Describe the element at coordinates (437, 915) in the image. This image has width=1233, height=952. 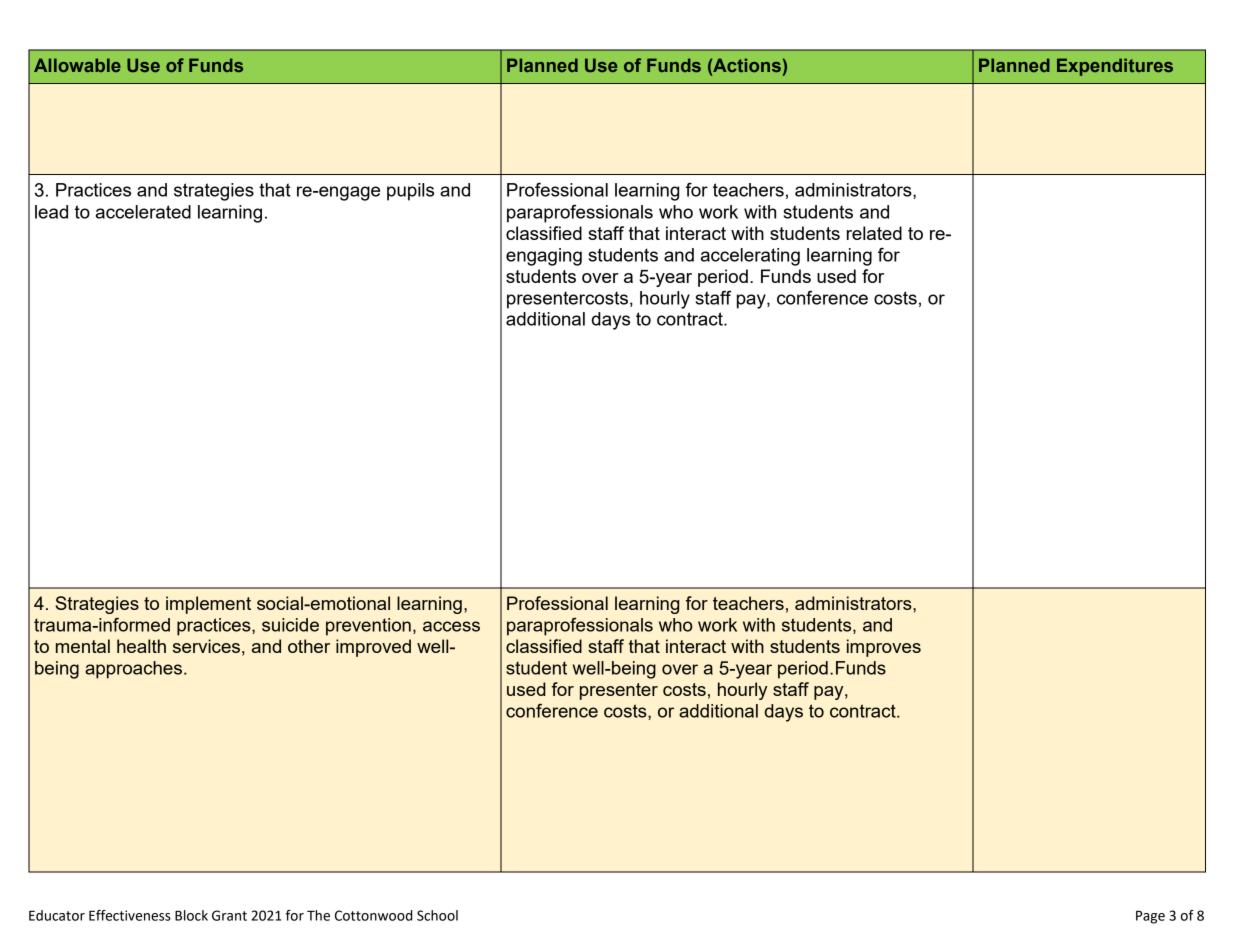
I see `School` at that location.
